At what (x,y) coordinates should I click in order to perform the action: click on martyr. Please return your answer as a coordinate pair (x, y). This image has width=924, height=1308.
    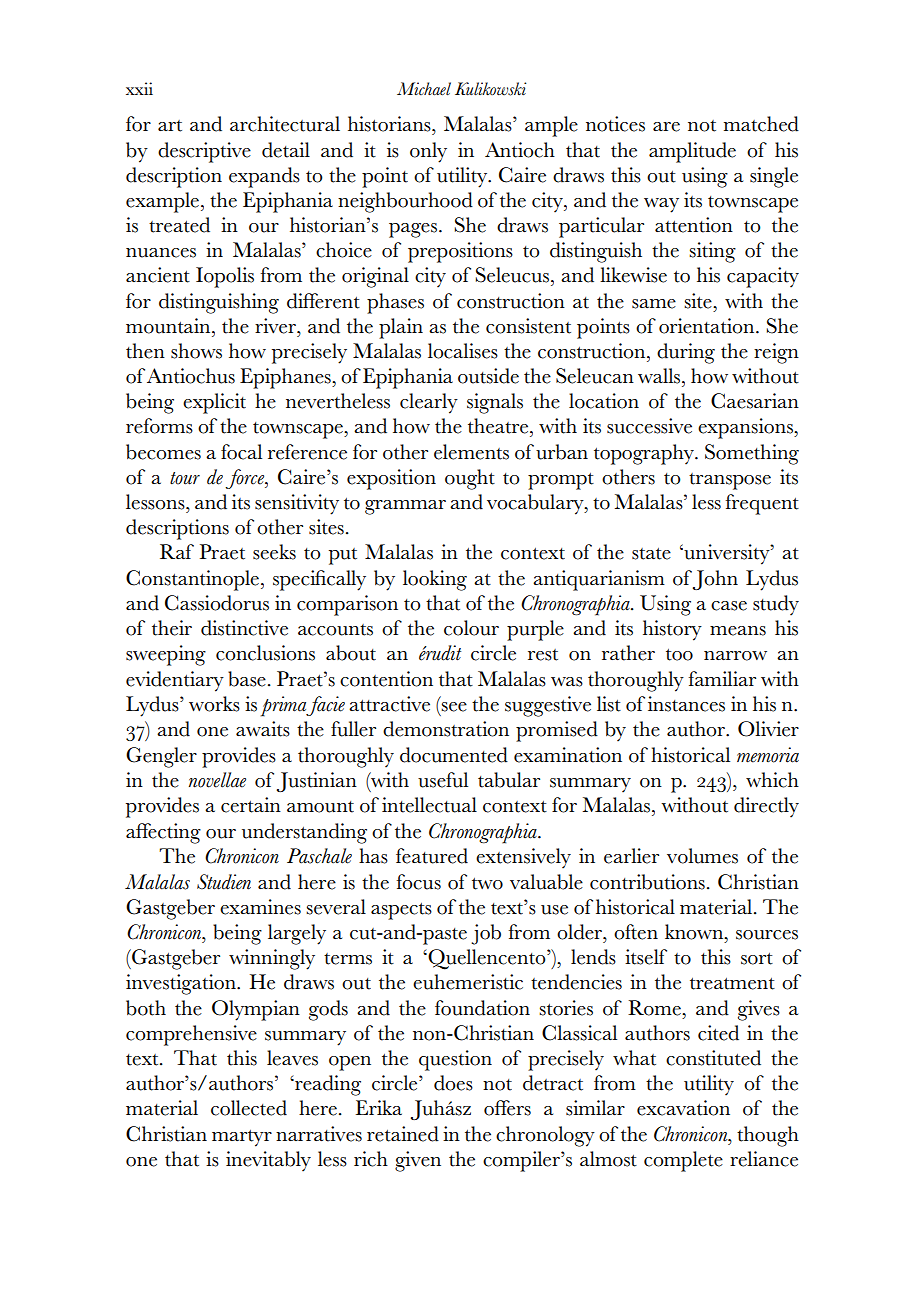
    Looking at the image, I should click on (242, 1138).
